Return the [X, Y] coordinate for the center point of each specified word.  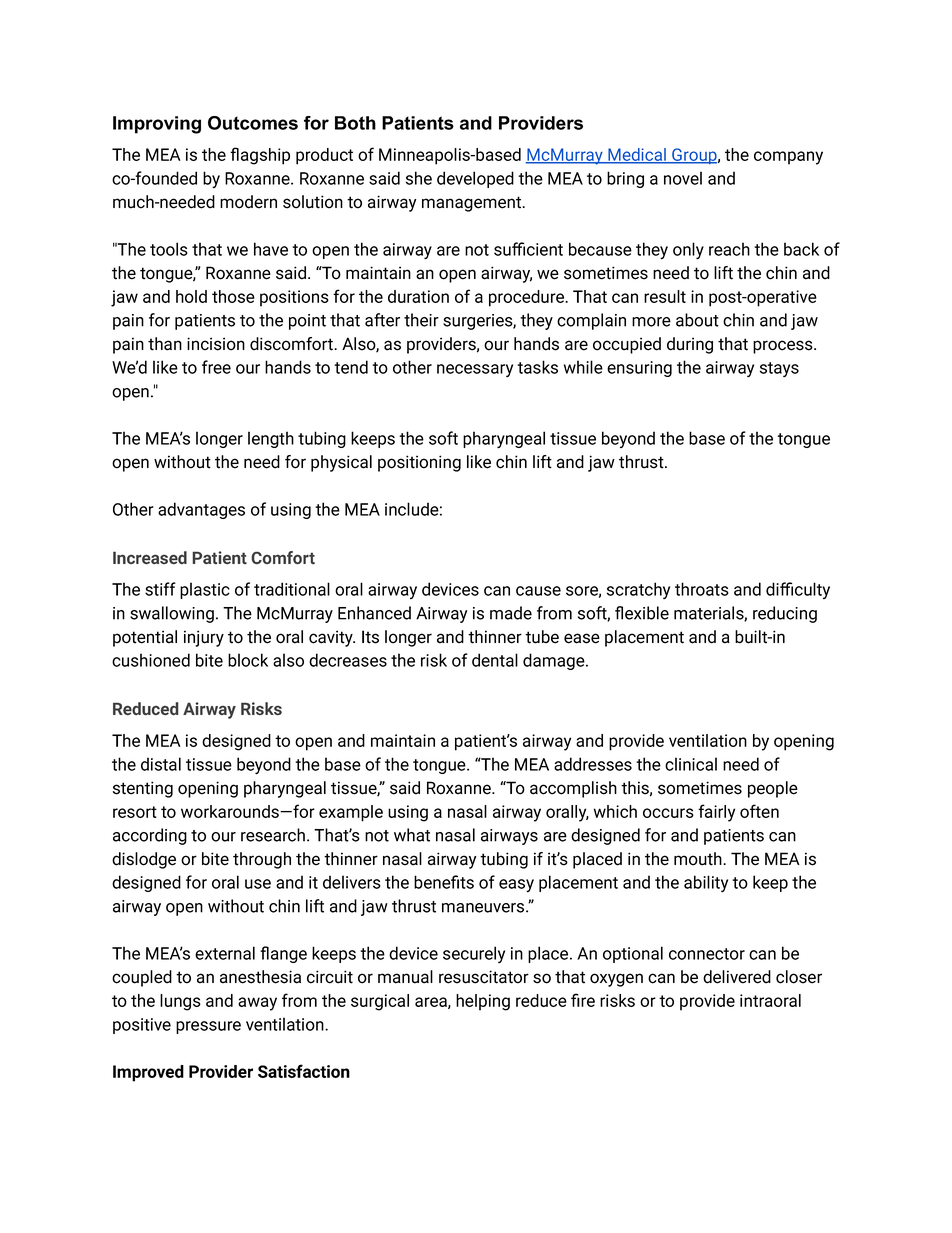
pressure [208, 1027]
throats [702, 589]
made [511, 613]
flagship [260, 156]
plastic [205, 590]
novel [683, 178]
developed [475, 179]
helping [483, 1002]
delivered [737, 977]
